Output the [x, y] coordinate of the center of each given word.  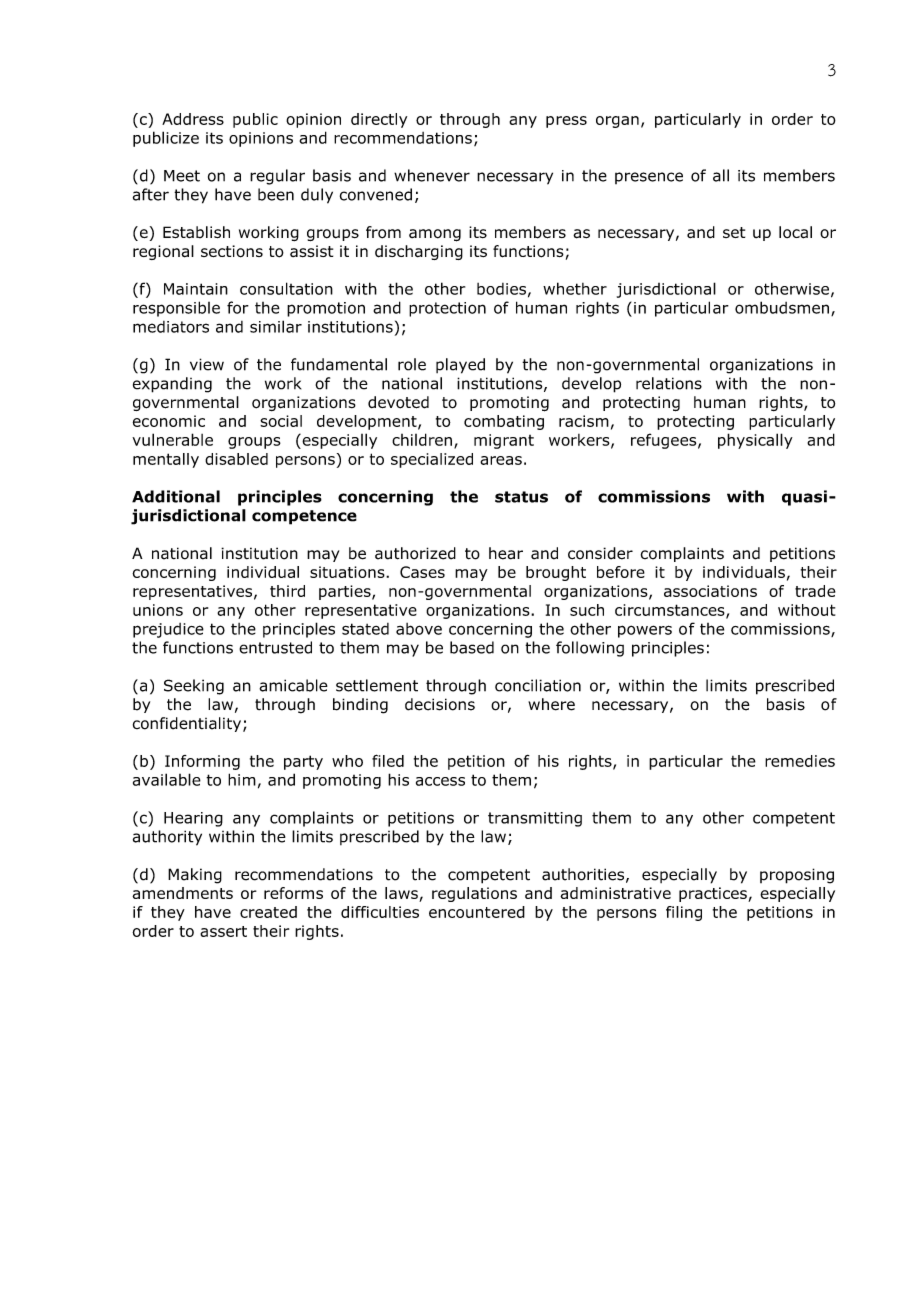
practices [714, 894]
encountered [477, 912]
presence [649, 178]
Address [193, 119]
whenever [432, 175]
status [521, 497]
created [268, 912]
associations [710, 591]
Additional [176, 496]
